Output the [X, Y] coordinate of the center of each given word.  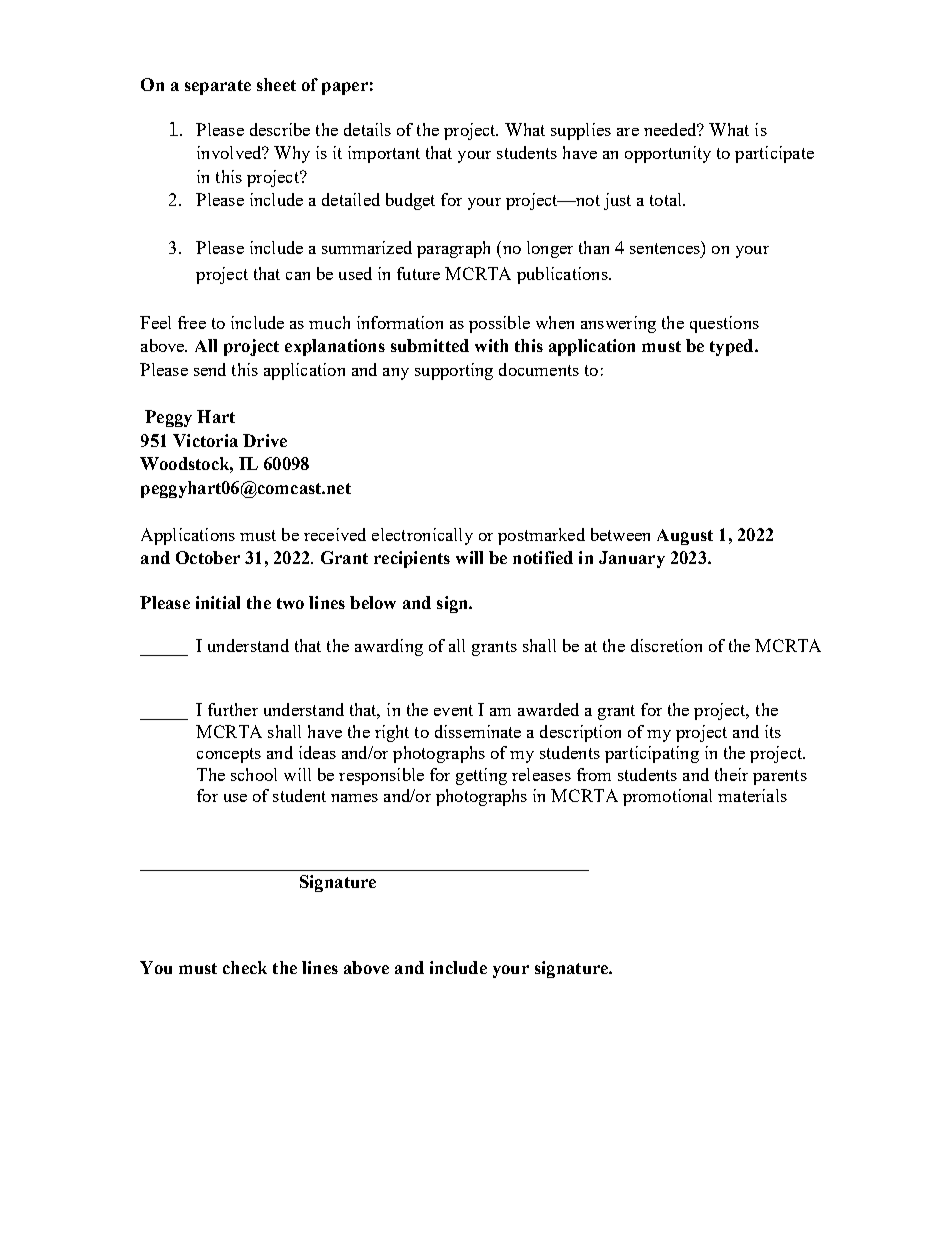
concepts [229, 755]
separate [218, 87]
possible [499, 324]
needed [671, 129]
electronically [422, 536]
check [245, 967]
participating [652, 754]
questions [724, 324]
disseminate [478, 731]
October [208, 557]
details [367, 129]
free [192, 322]
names [354, 798]
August [685, 537]
